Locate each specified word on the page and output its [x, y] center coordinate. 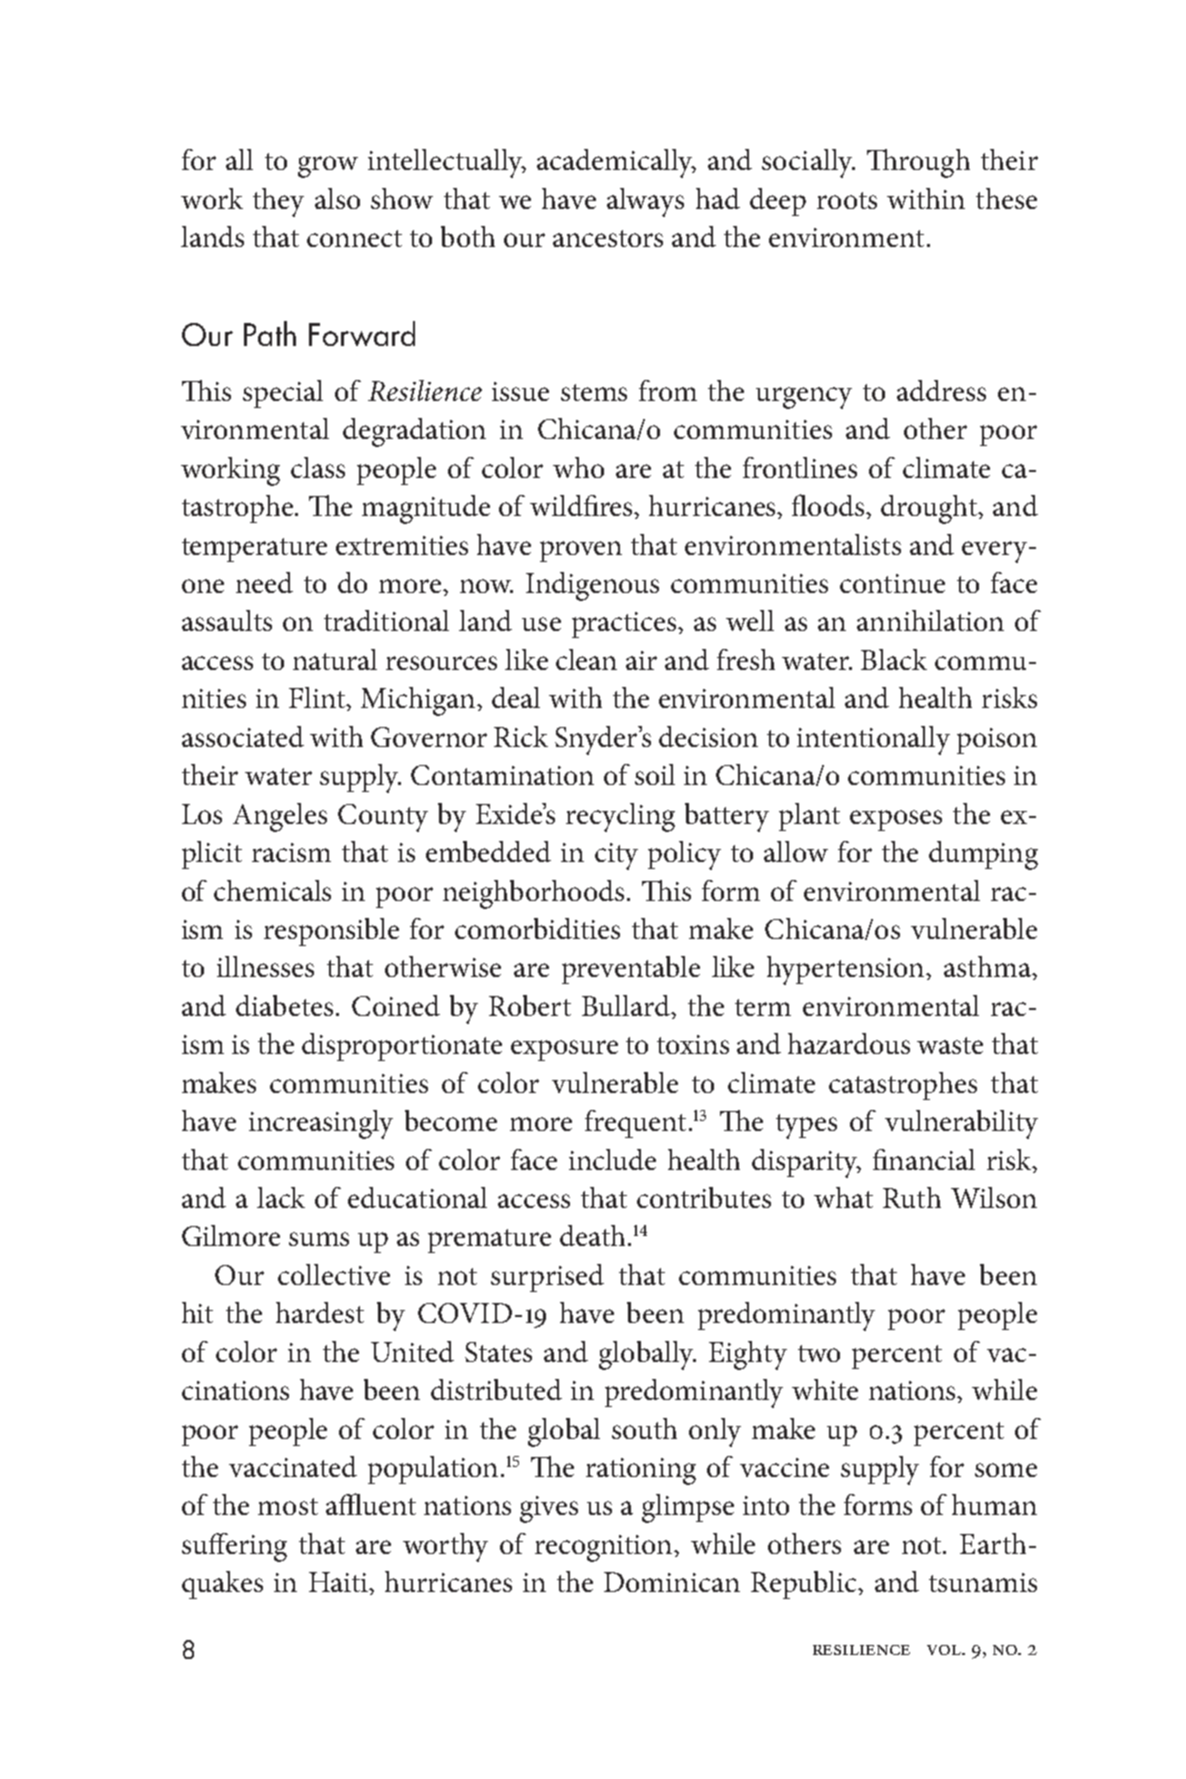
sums [319, 1239]
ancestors [608, 238]
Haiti [339, 1582]
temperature [254, 550]
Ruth [912, 1197]
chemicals [272, 890]
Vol [945, 1650]
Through [918, 163]
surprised [547, 1278]
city [616, 856]
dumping [983, 855]
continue [892, 583]
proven [581, 551]
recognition [605, 1548]
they [278, 202]
